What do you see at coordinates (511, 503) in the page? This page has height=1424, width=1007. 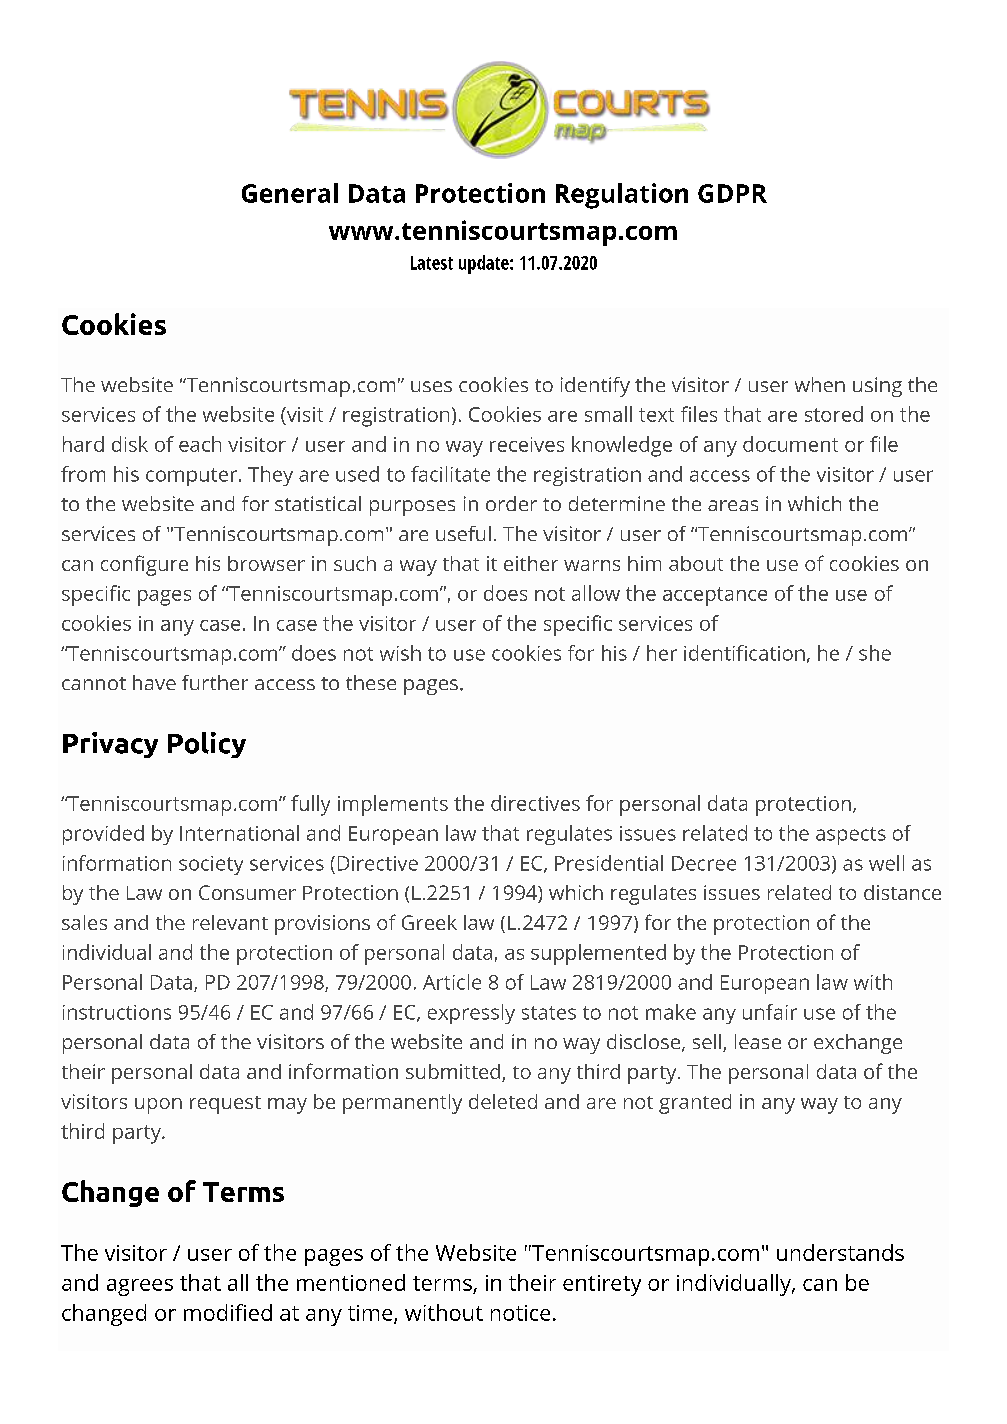 I see `order` at bounding box center [511, 503].
